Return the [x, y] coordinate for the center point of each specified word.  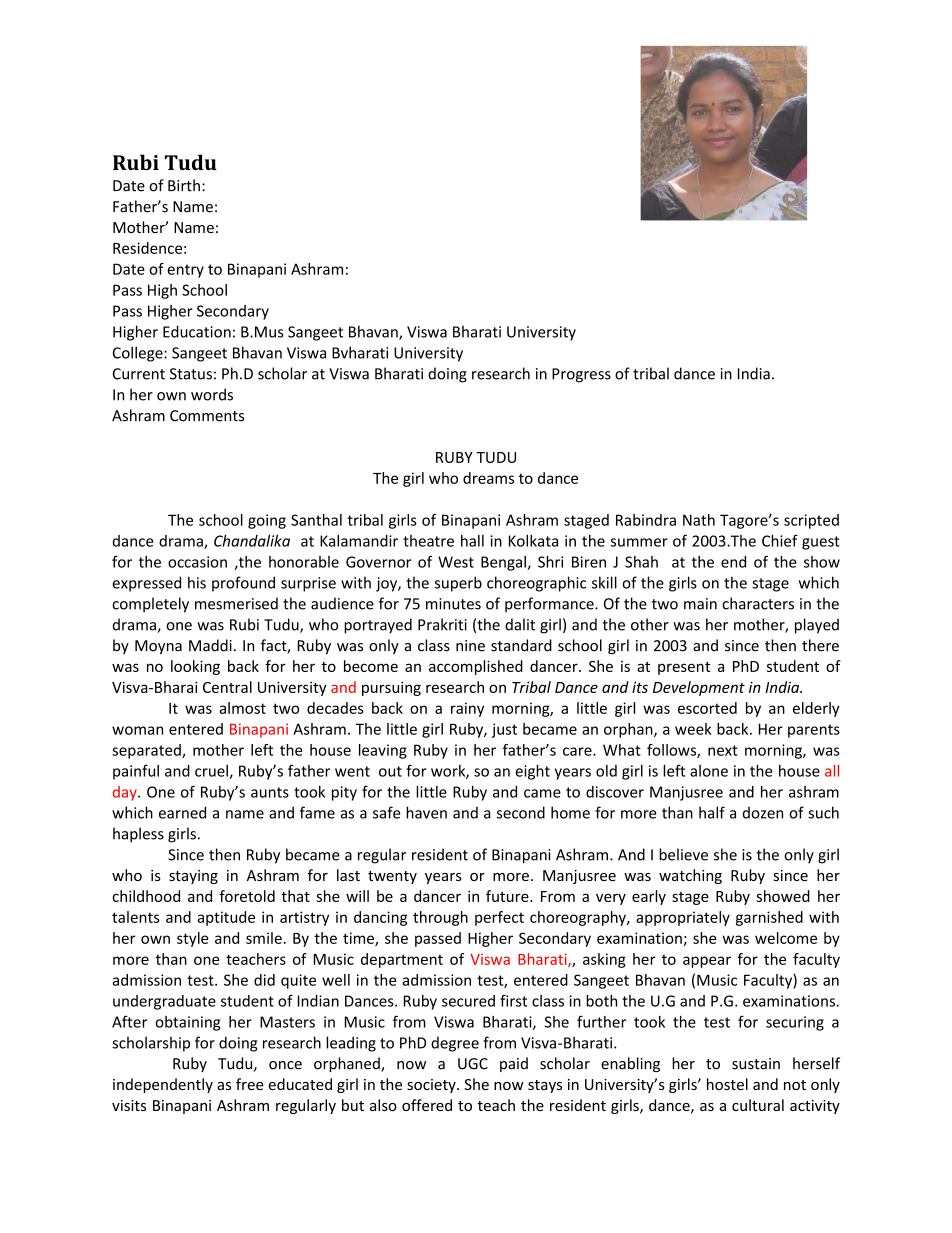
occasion [197, 562]
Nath [699, 520]
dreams [488, 478]
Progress [581, 375]
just [504, 730]
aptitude [226, 918]
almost [242, 708]
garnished [769, 918]
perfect [499, 918]
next [723, 750]
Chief [780, 540]
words [212, 394]
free [250, 1084]
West [456, 562]
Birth [184, 185]
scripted [811, 521]
